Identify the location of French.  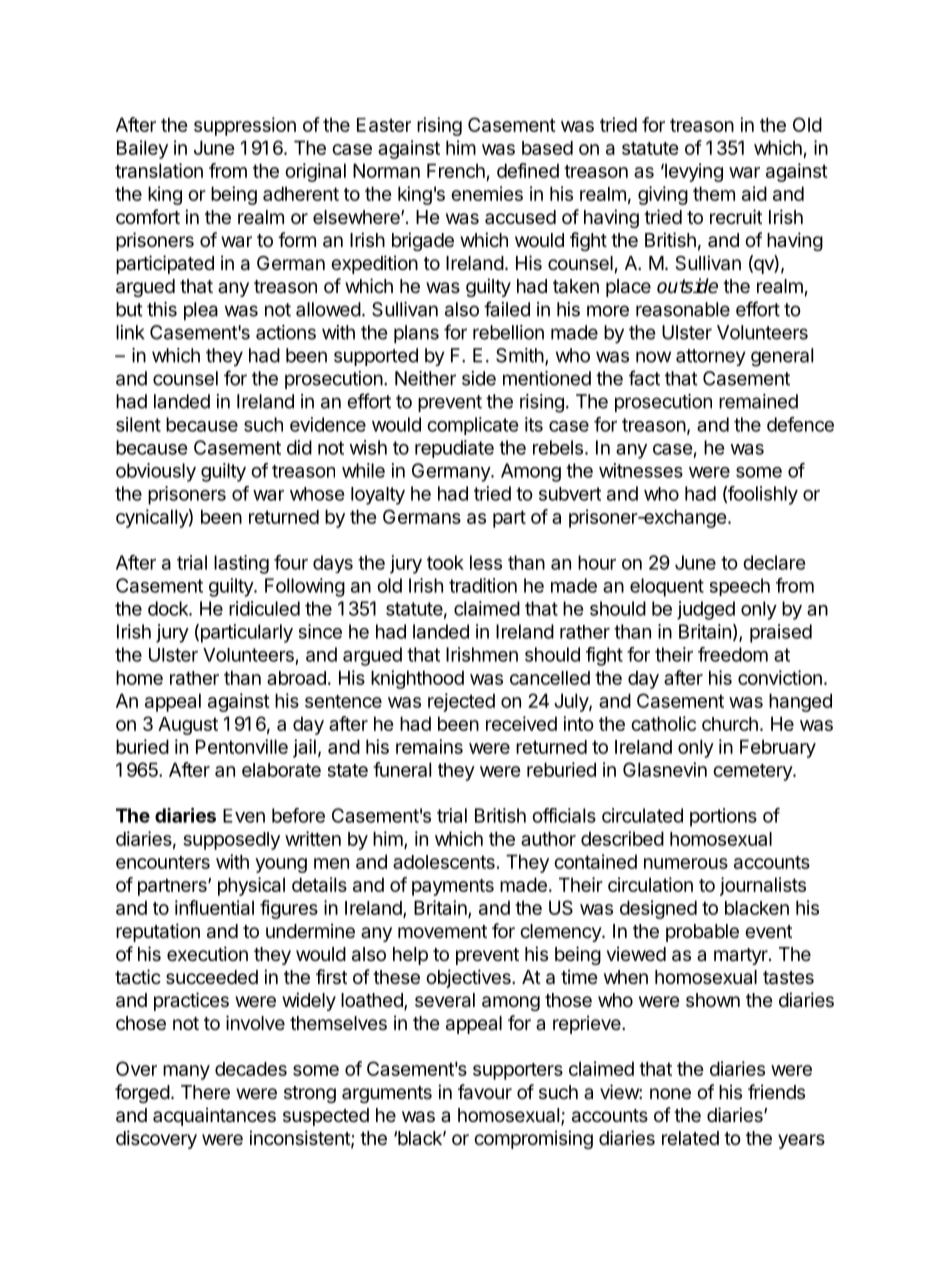
(457, 172).
